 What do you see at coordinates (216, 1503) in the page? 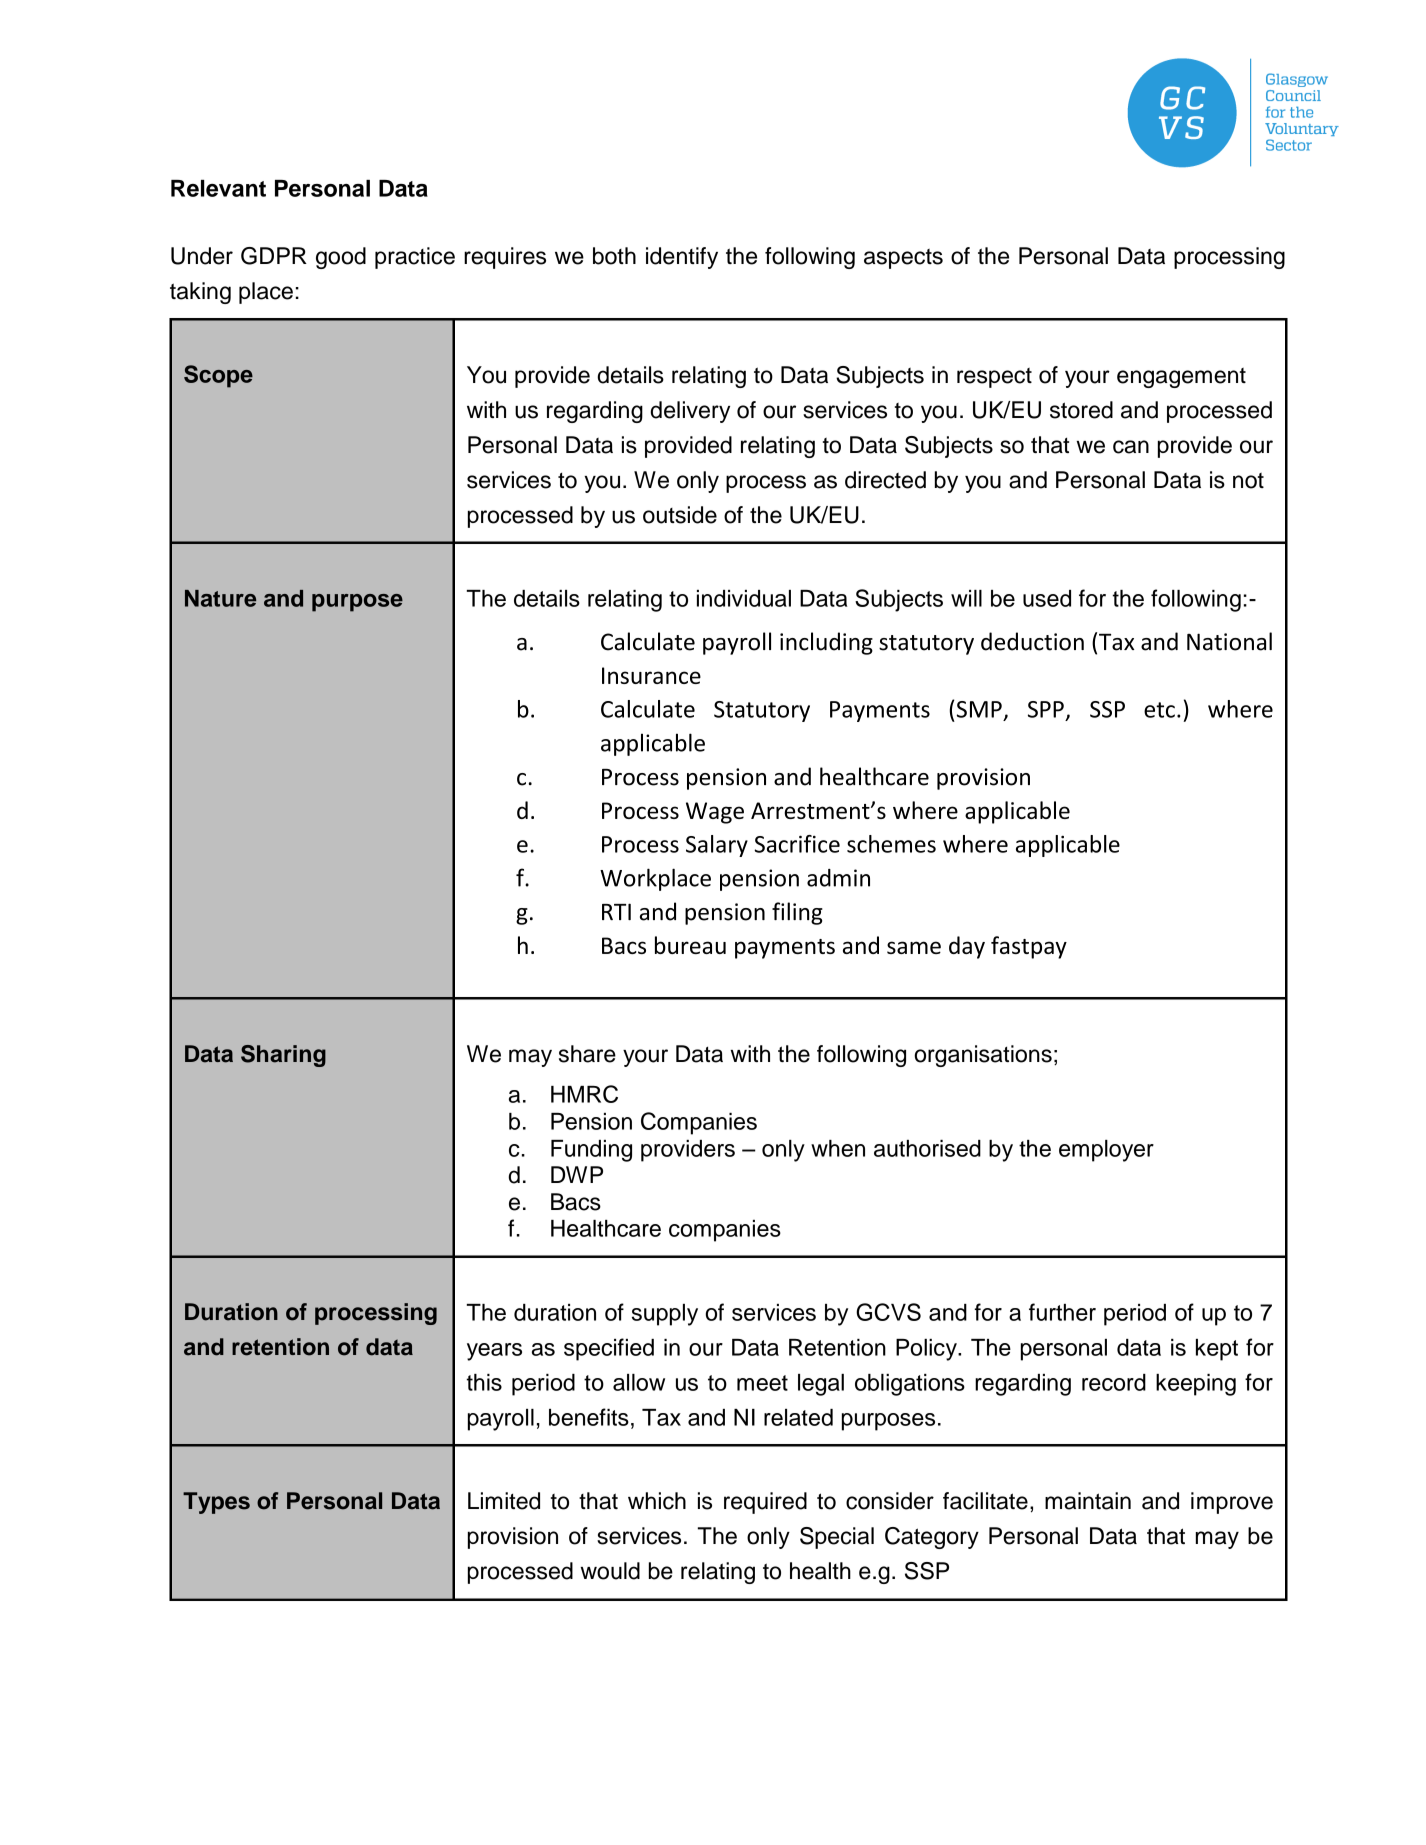
I see `Types` at bounding box center [216, 1503].
